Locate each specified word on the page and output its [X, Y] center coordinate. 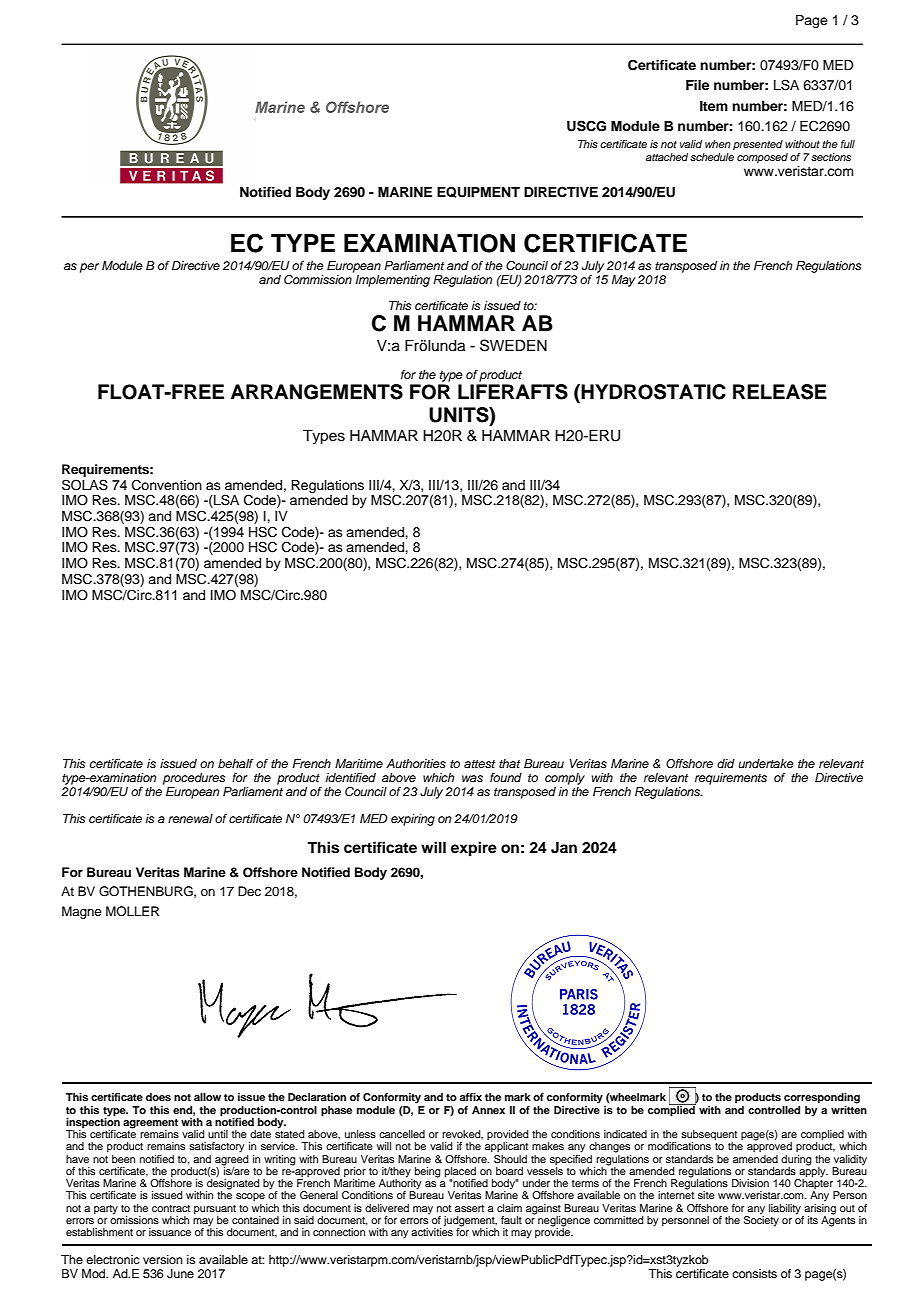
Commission [318, 279]
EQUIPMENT [478, 192]
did [726, 763]
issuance [170, 1232]
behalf [236, 763]
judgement [470, 1222]
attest [479, 764]
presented [758, 145]
